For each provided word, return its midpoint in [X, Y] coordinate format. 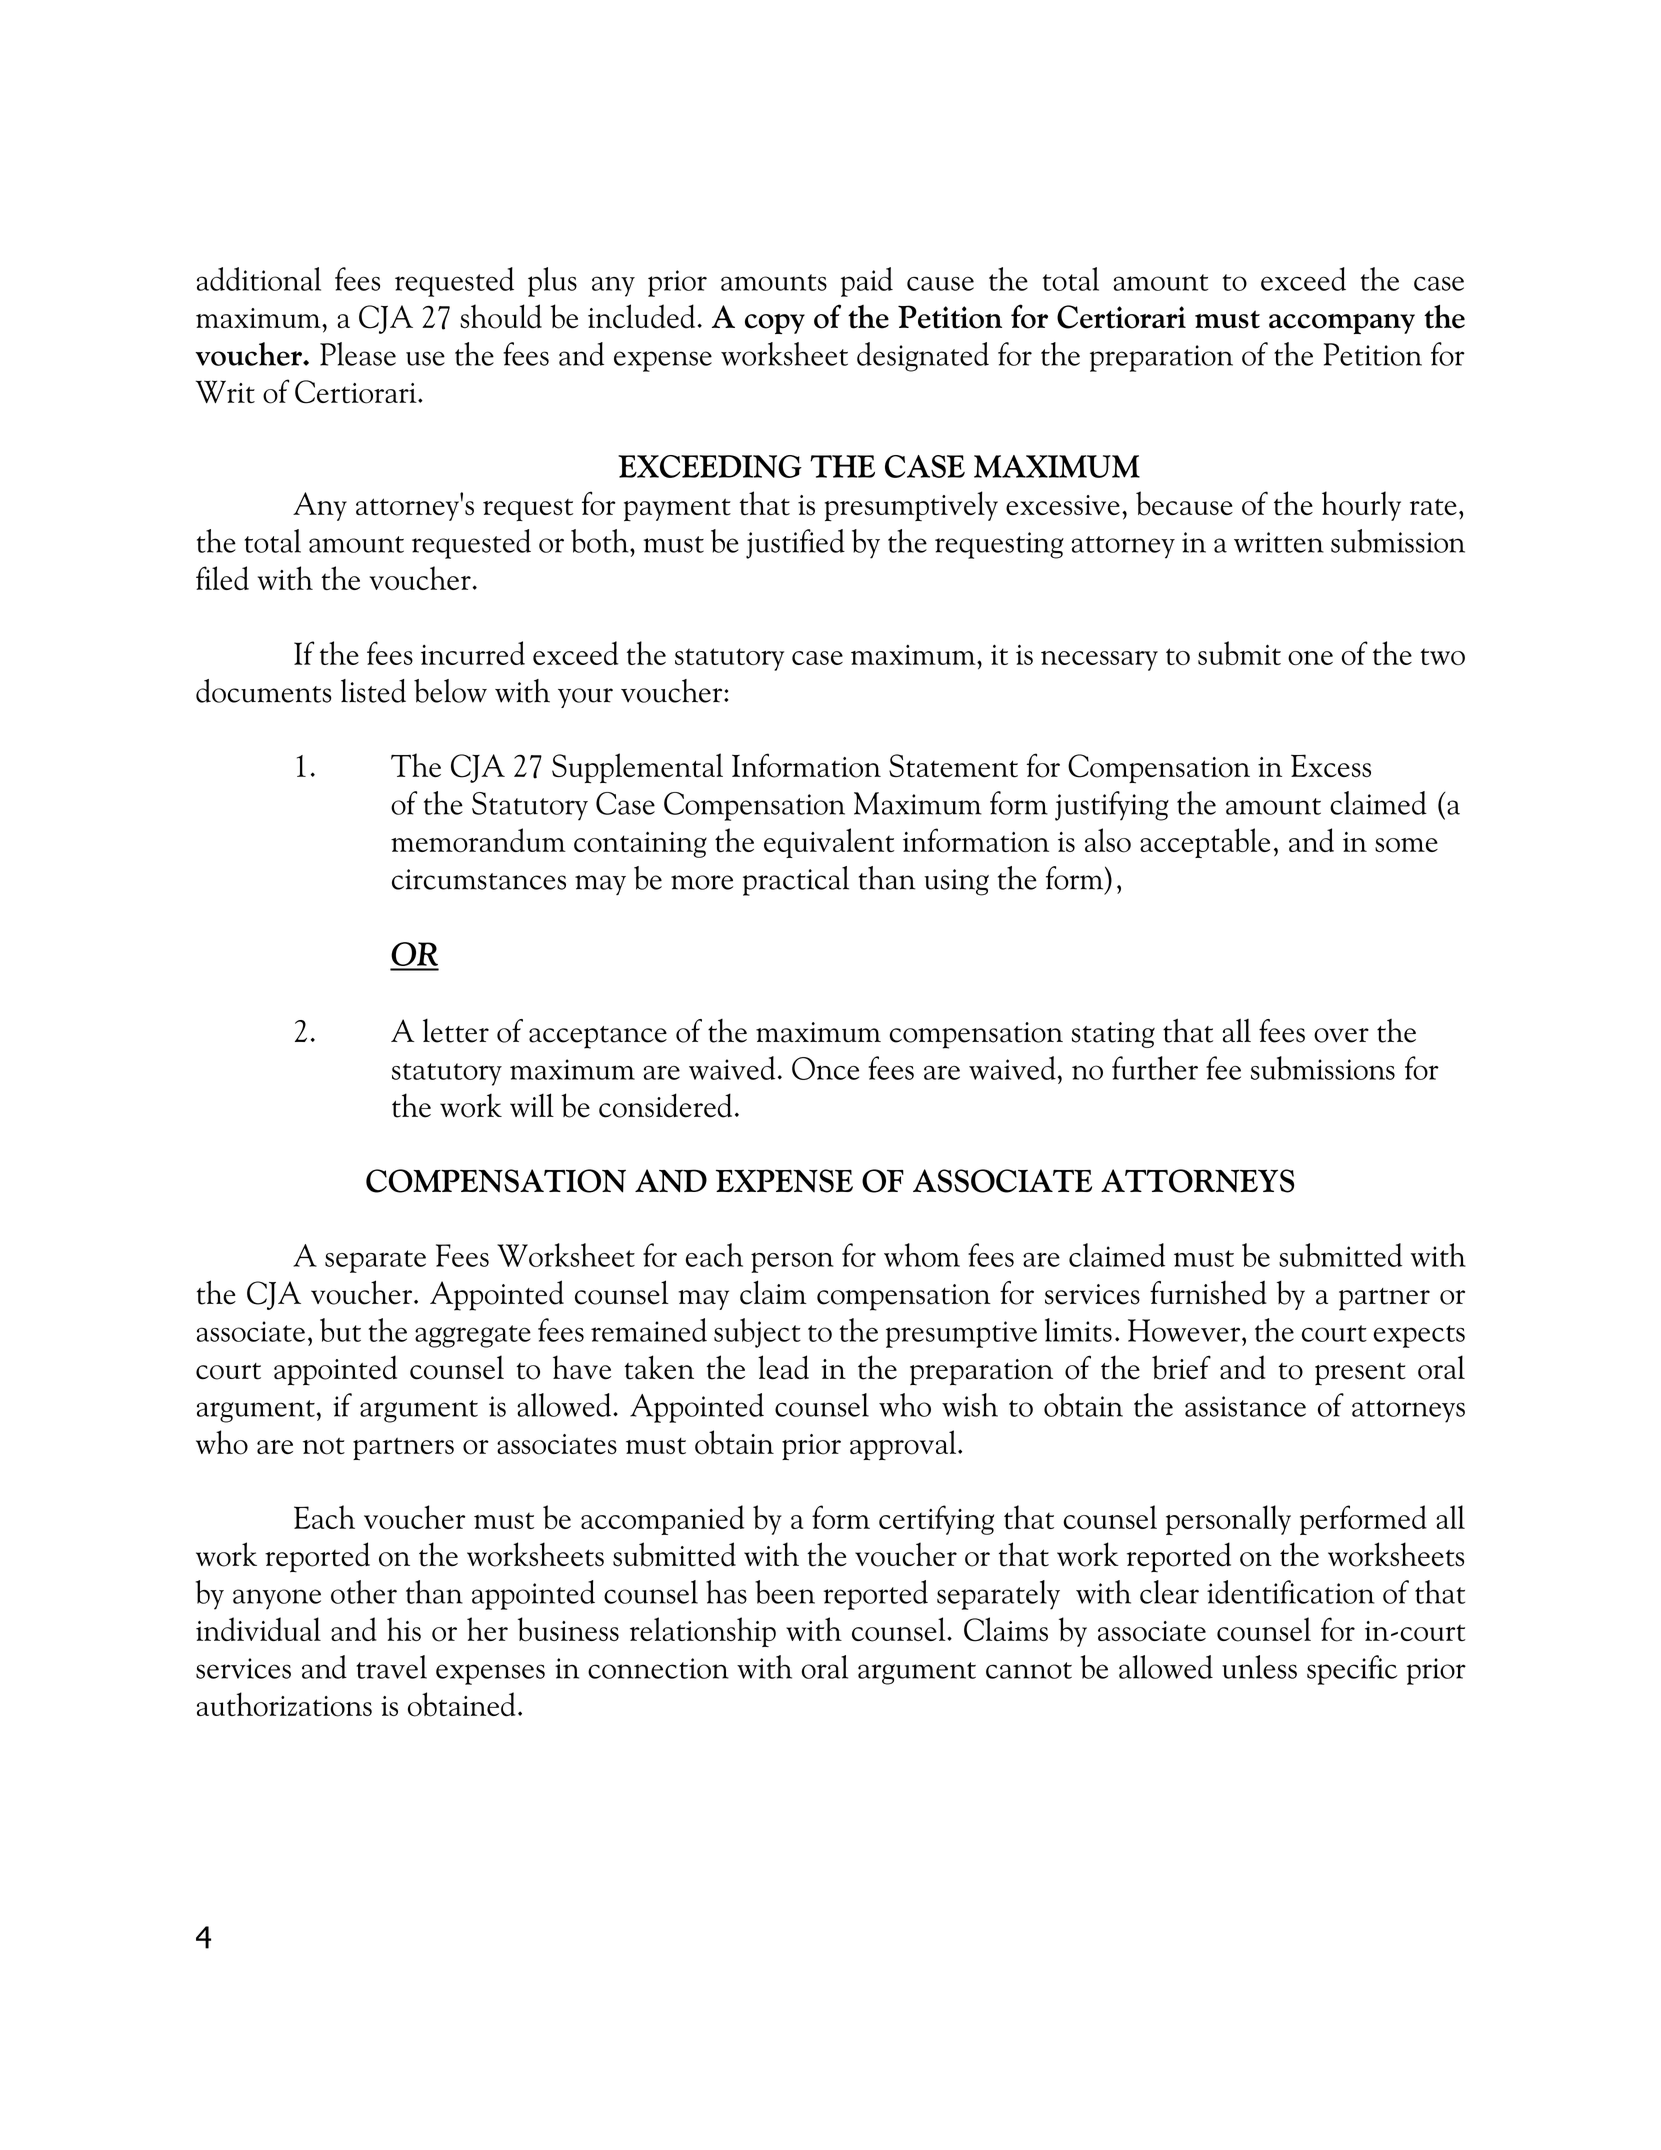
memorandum [478, 840]
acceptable [1205, 843]
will [532, 1105]
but [340, 1330]
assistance [1245, 1406]
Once [825, 1068]
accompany [1342, 324]
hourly [1361, 506]
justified [795, 544]
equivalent [829, 843]
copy [775, 324]
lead [783, 1367]
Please [358, 354]
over [1341, 1035]
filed [222, 578]
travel [391, 1667]
